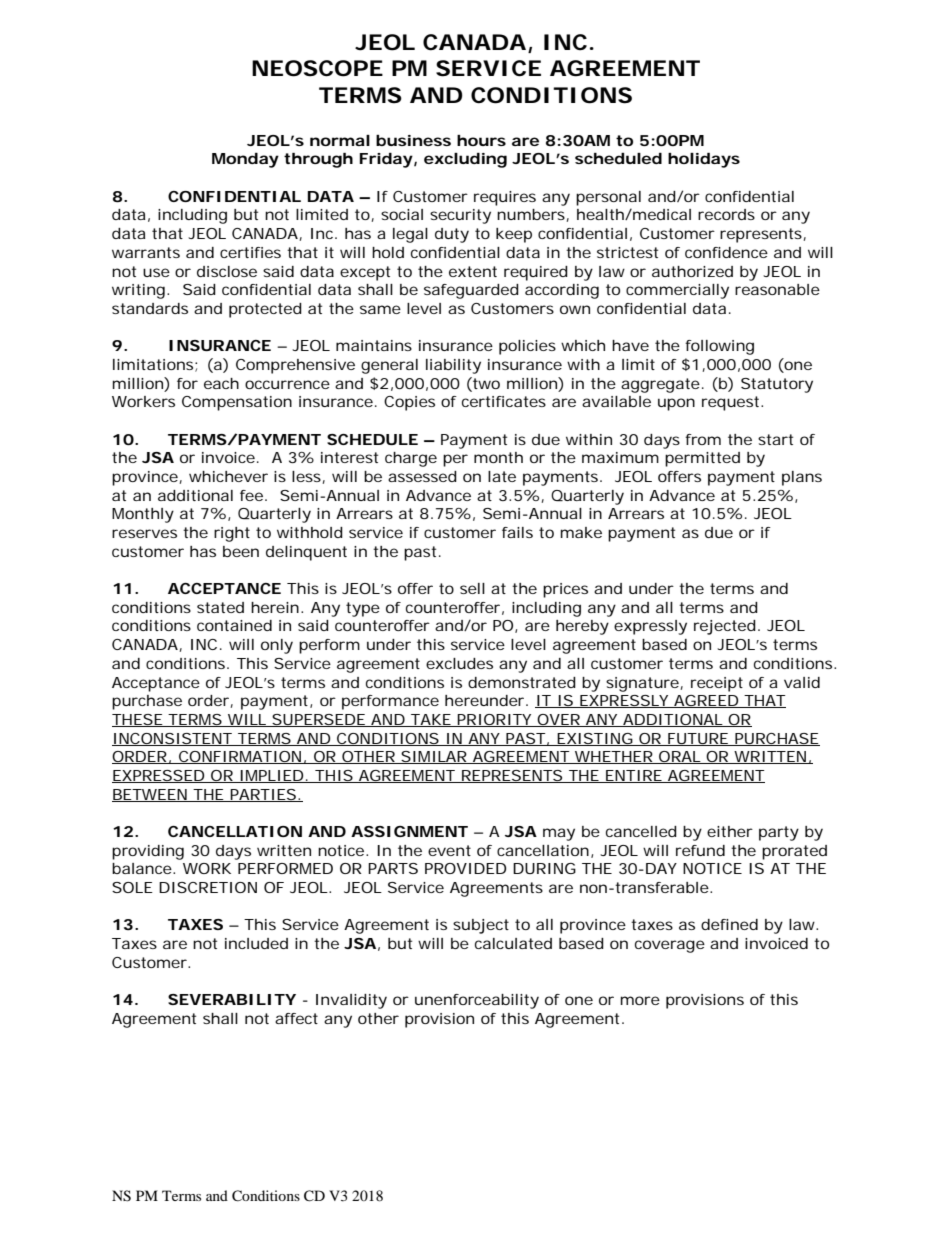  I want to click on liability, so click(453, 366).
